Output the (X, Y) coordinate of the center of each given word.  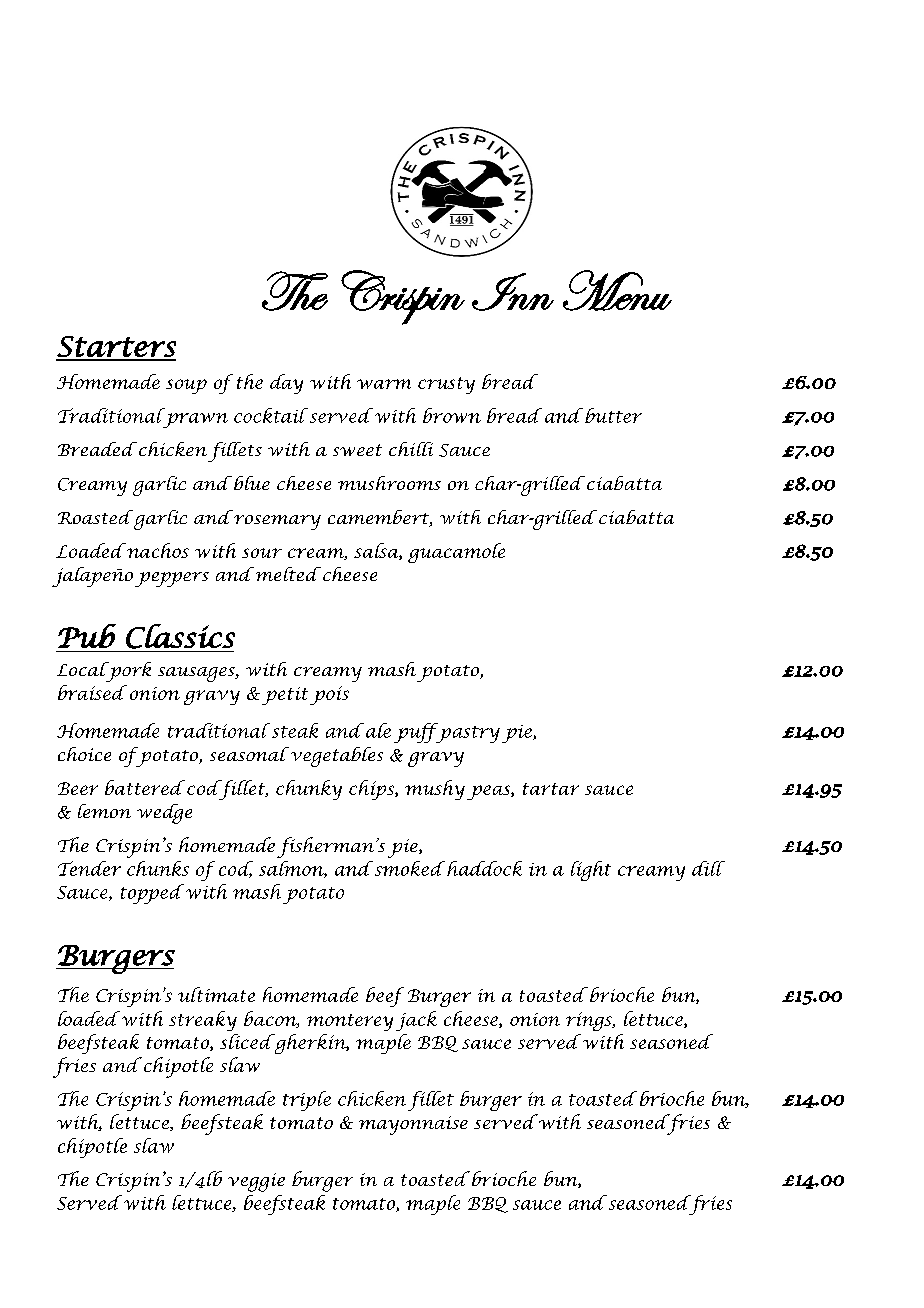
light (591, 871)
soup (186, 386)
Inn (513, 292)
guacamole (456, 553)
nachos (157, 550)
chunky (309, 790)
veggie (256, 1182)
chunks (158, 868)
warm (384, 384)
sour (262, 553)
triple (307, 1101)
